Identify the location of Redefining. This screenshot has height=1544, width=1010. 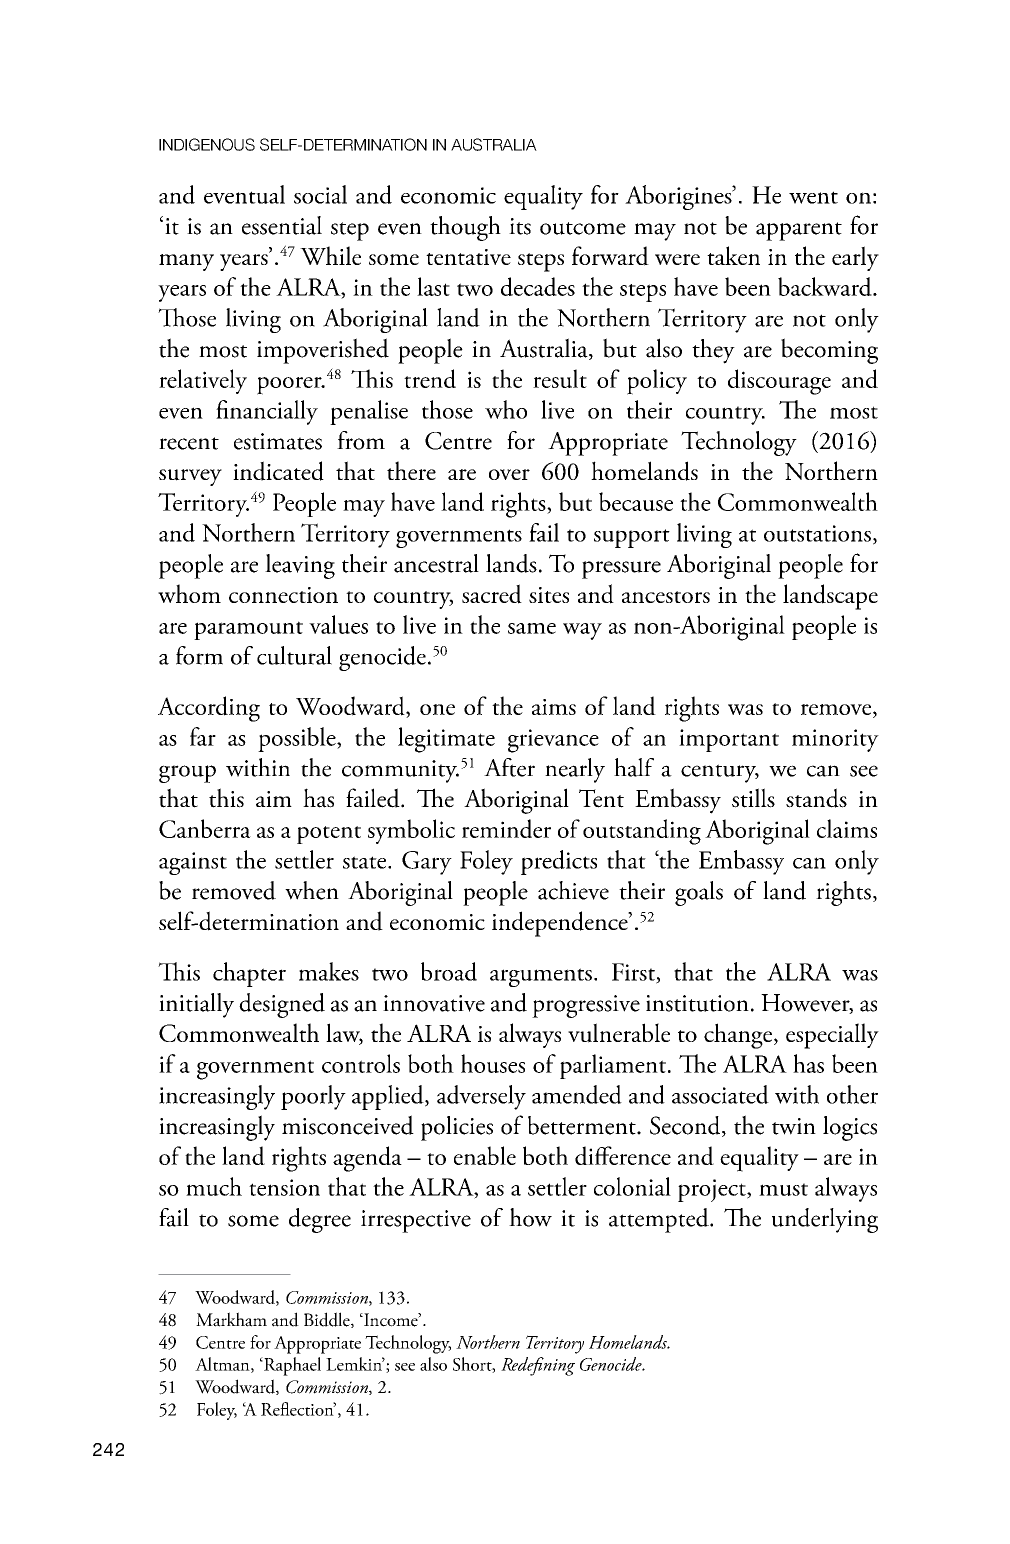
(538, 1366).
